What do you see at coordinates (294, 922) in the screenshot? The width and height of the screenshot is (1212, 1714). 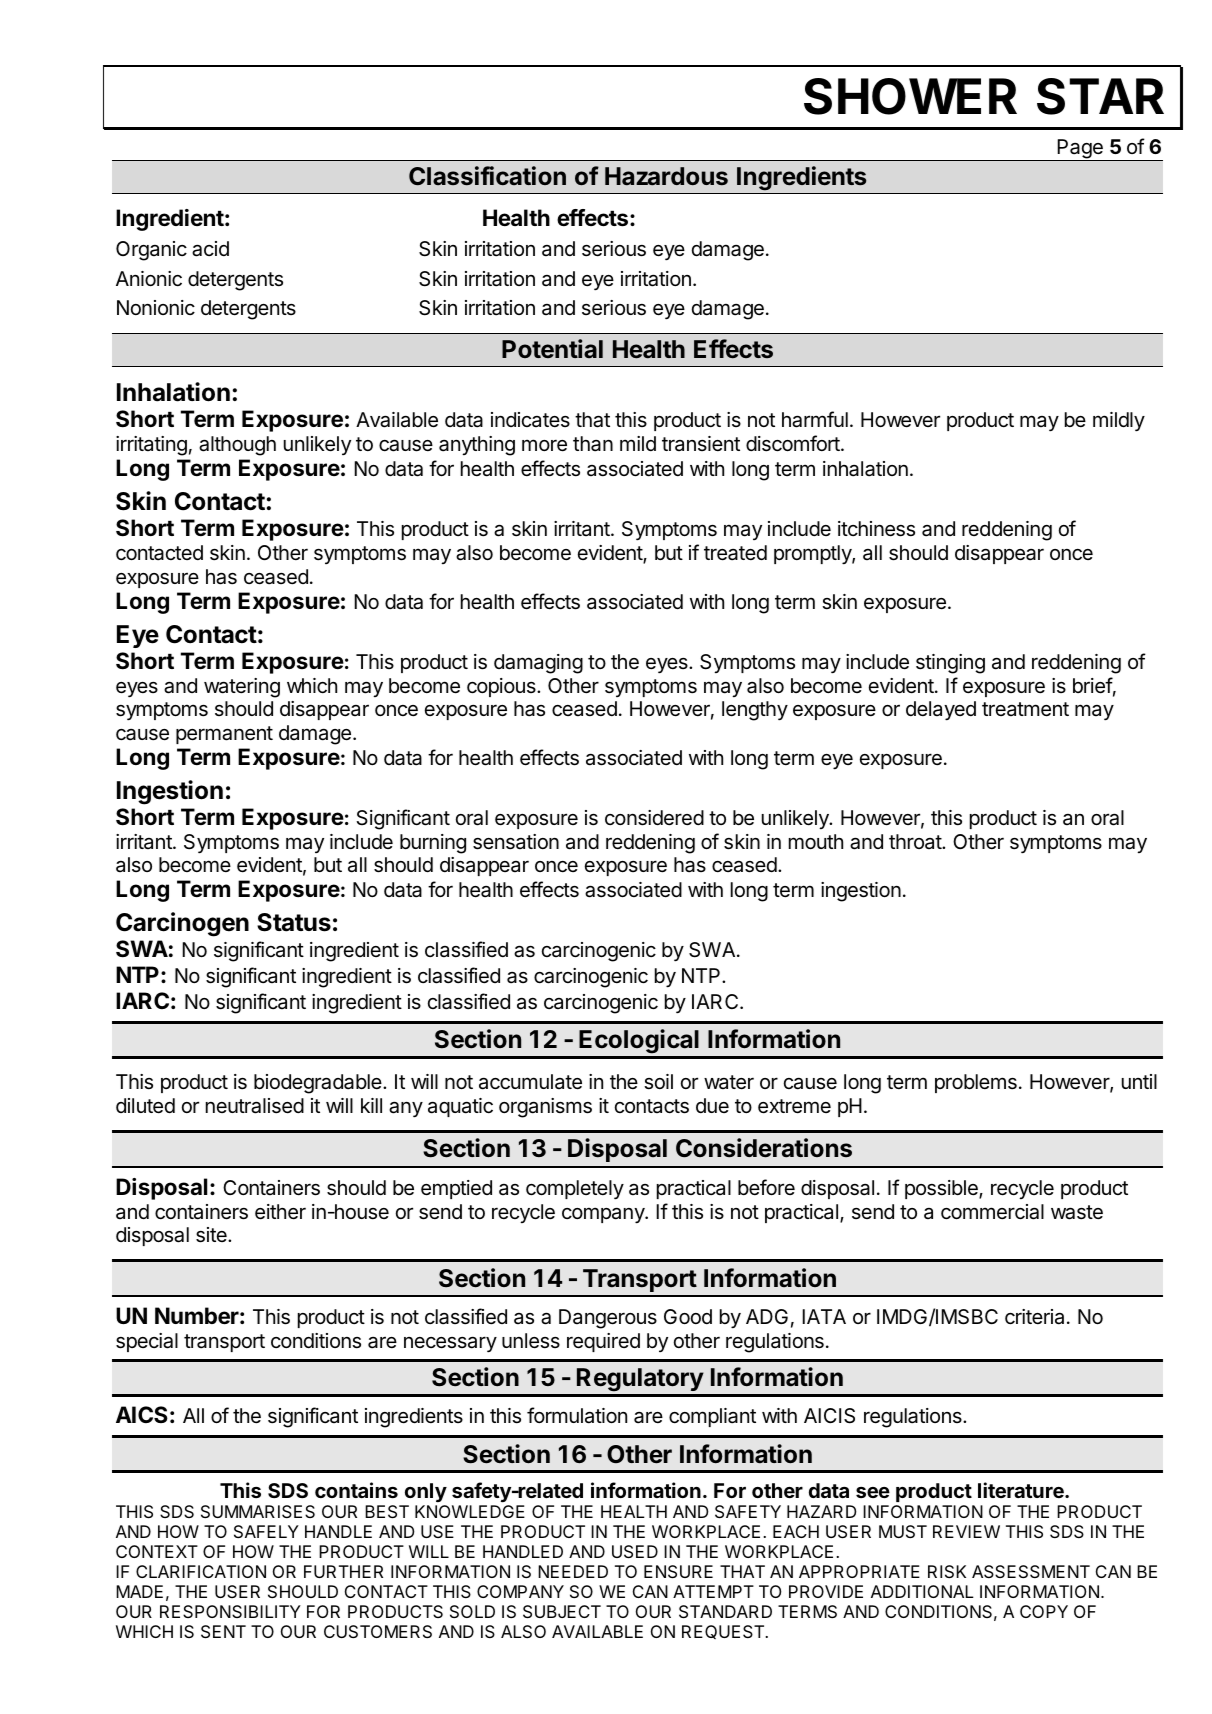 I see `Status` at bounding box center [294, 922].
